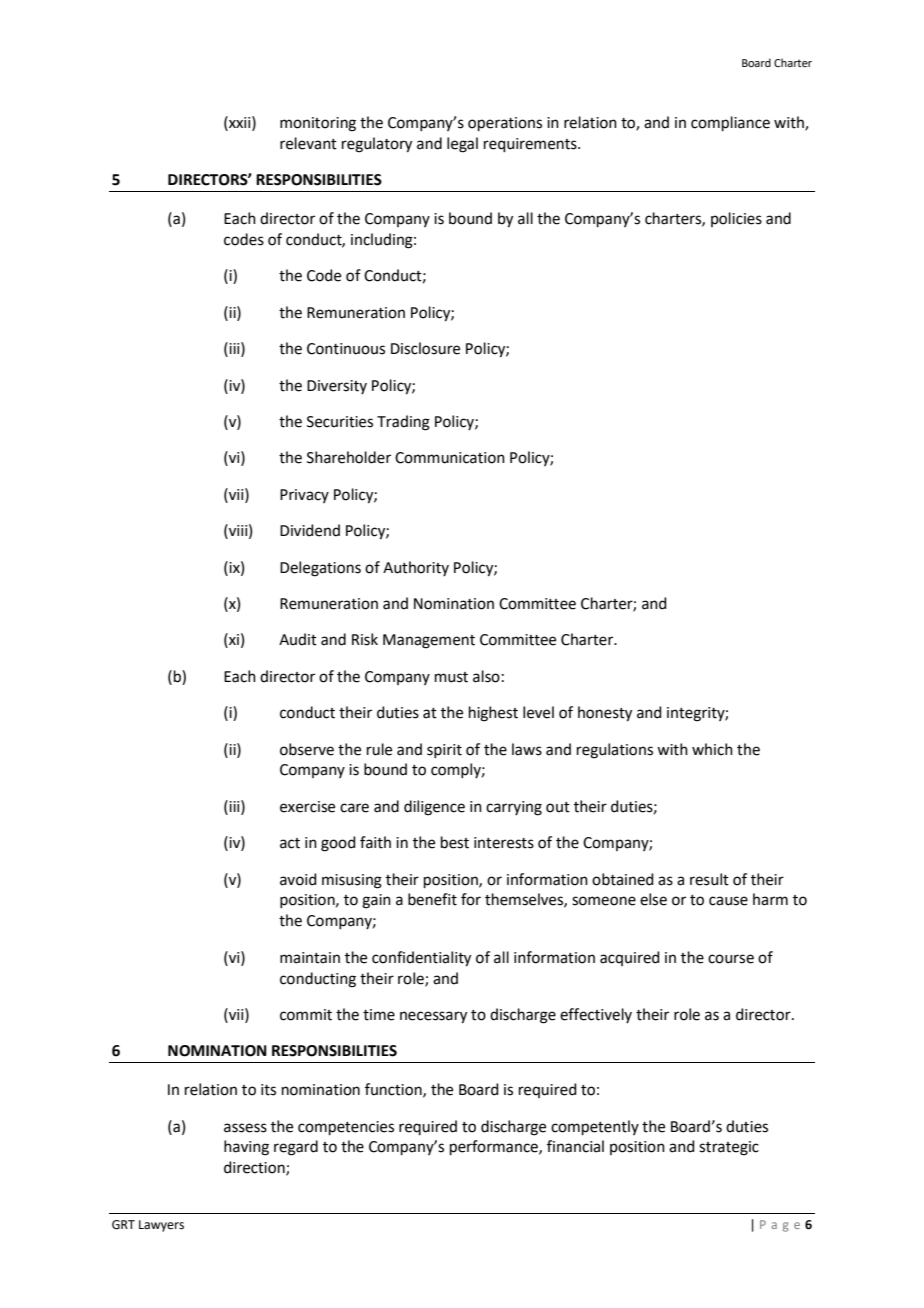  Describe the element at coordinates (346, 1128) in the document. I see `competencies` at that location.
